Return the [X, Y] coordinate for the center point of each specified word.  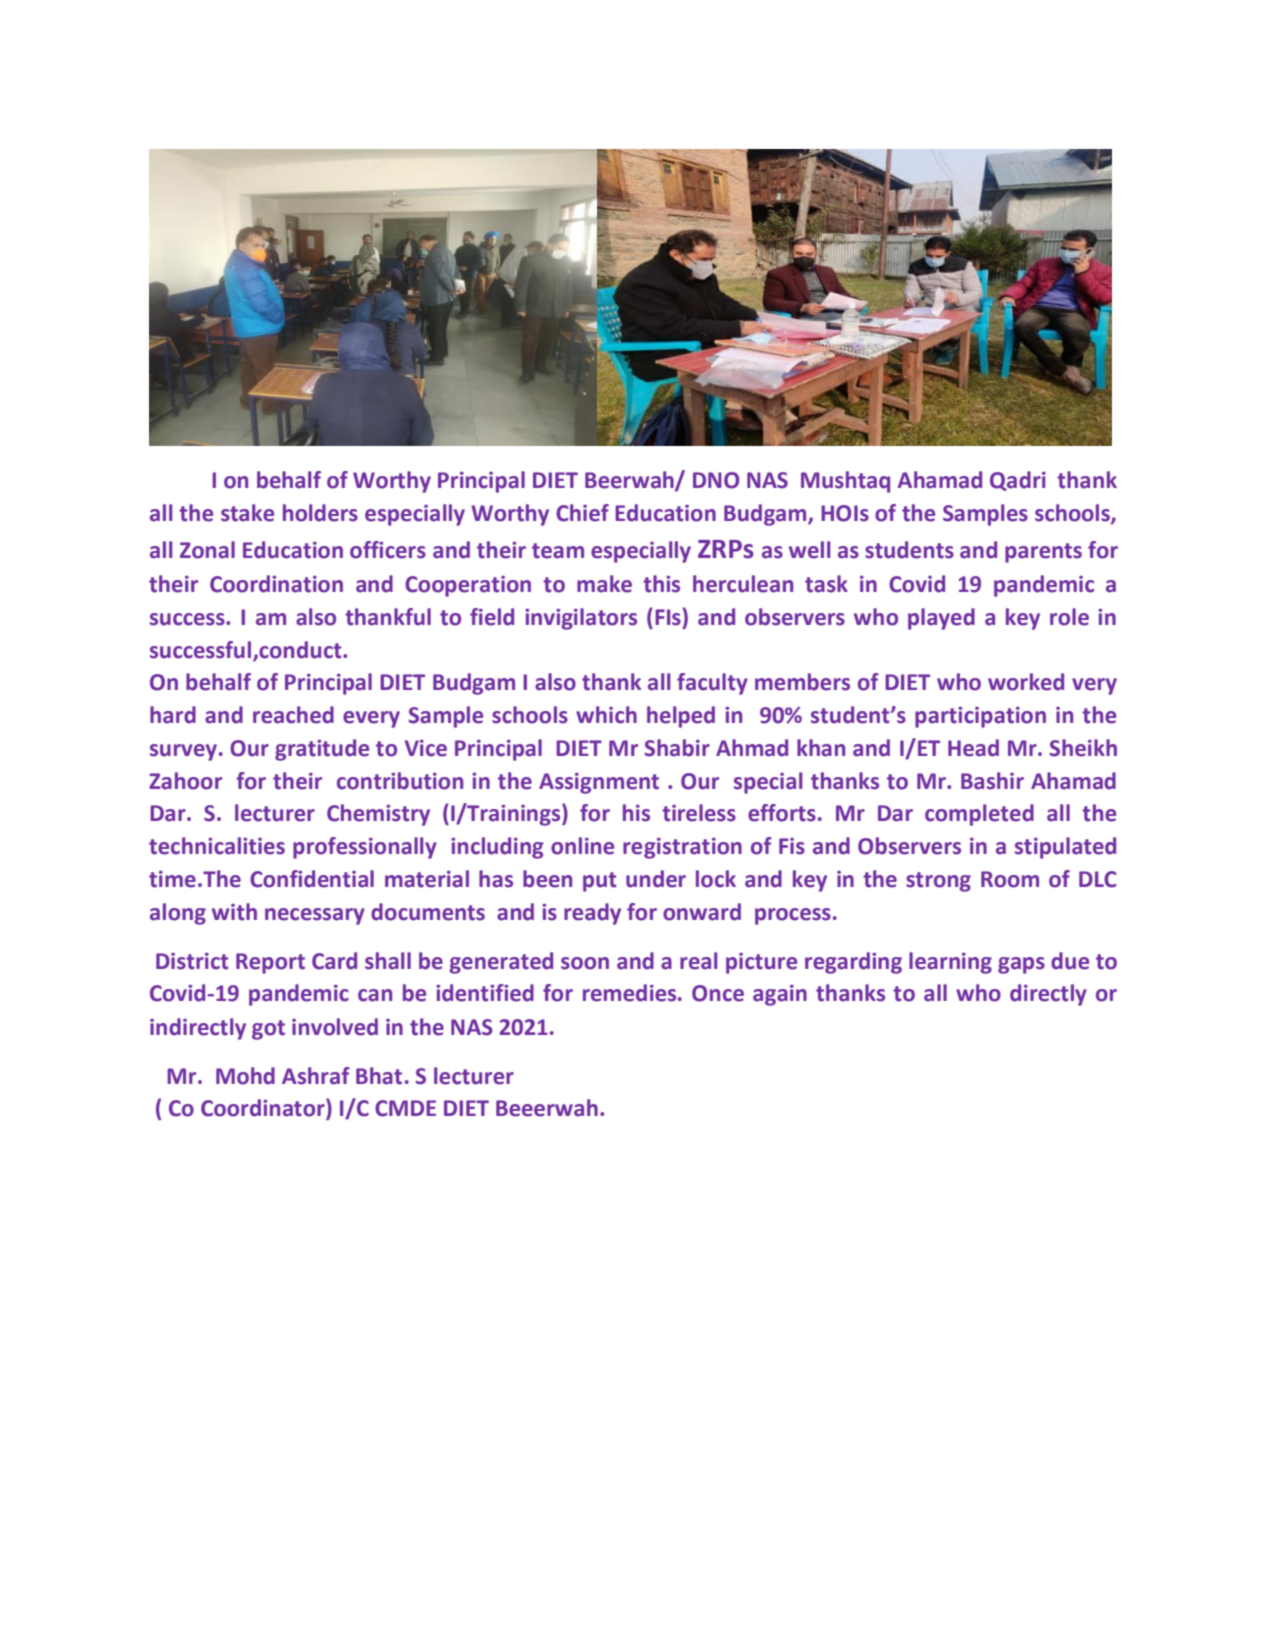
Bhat [379, 1076]
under [656, 879]
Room [1010, 879]
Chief [582, 513]
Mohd [245, 1076]
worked [1026, 682]
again [780, 995]
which [606, 715]
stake [247, 513]
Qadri [1018, 481]
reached [293, 715]
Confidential [312, 879]
